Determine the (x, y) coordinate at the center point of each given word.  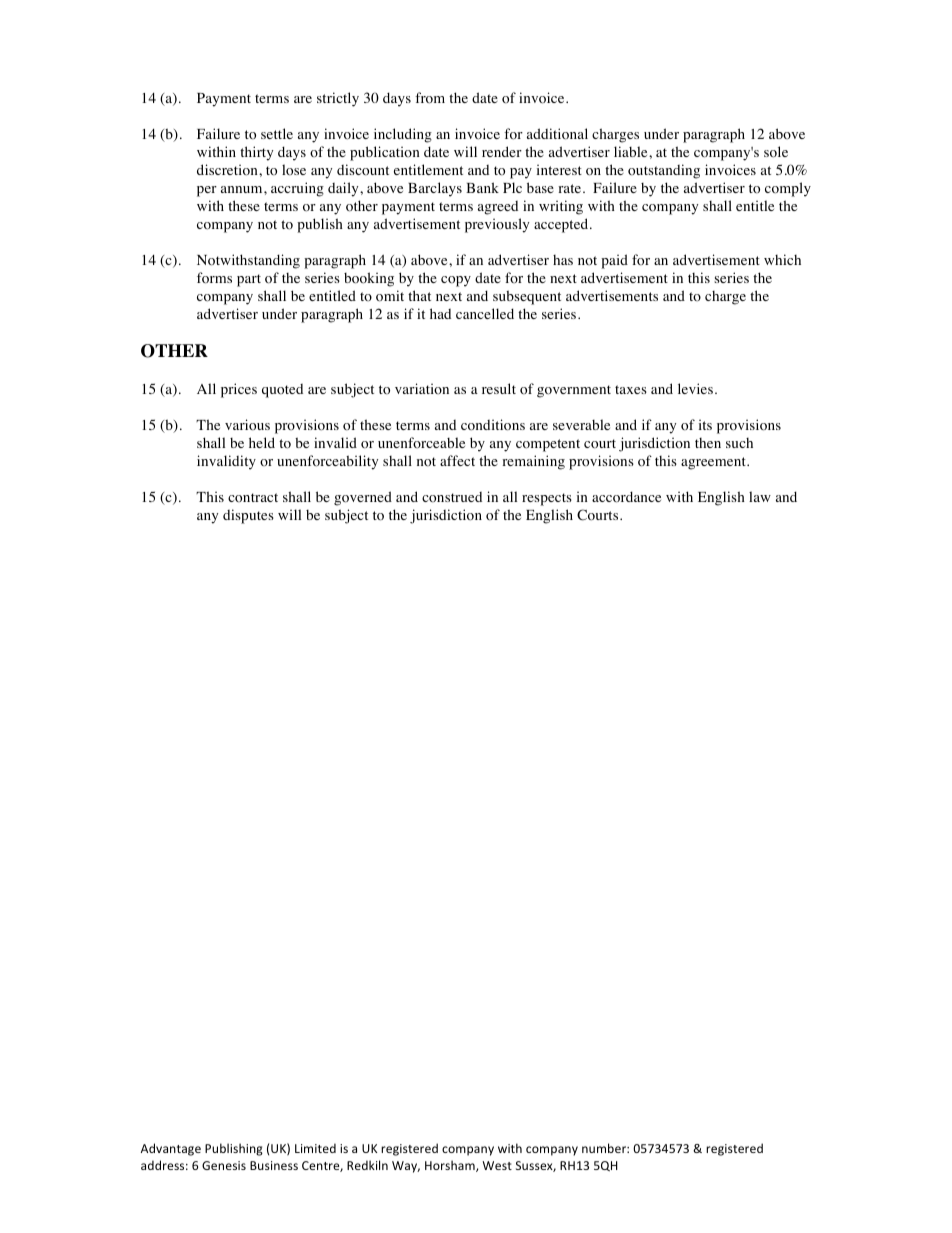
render (502, 151)
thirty (256, 153)
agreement (714, 463)
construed (452, 497)
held (262, 442)
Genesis (224, 1165)
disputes (248, 516)
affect (457, 460)
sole (776, 152)
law (760, 496)
